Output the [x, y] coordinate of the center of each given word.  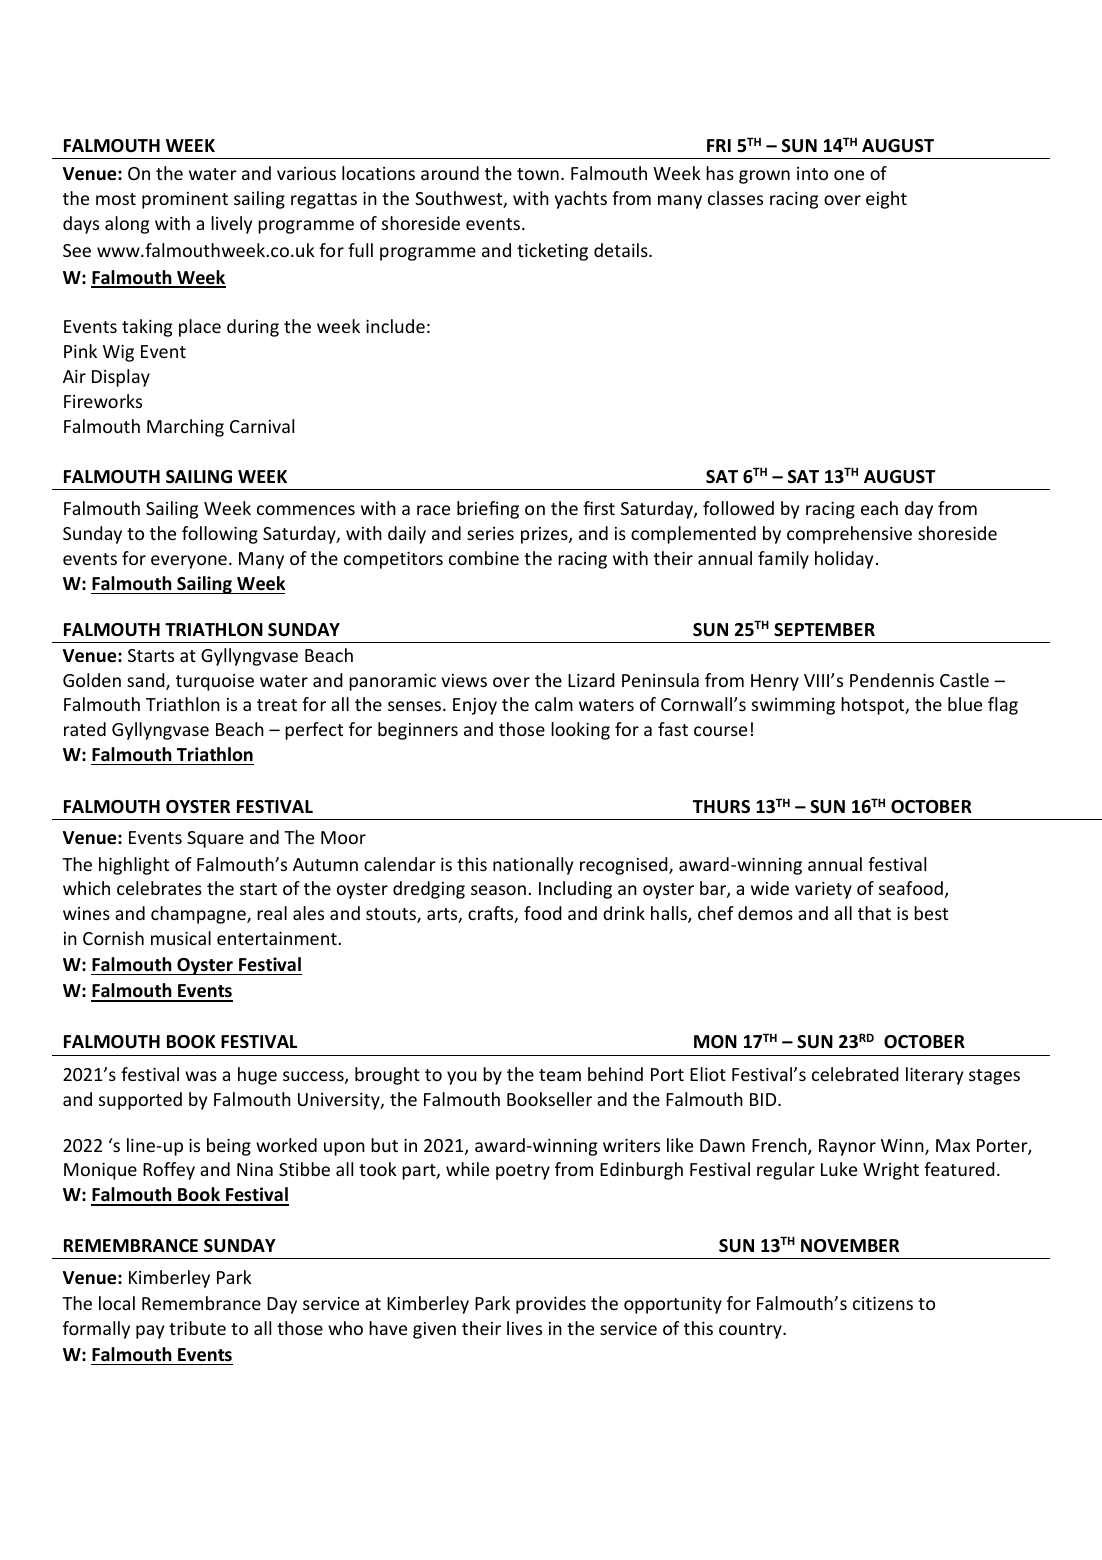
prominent [185, 200]
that [874, 913]
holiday [844, 560]
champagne [199, 915]
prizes [545, 535]
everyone [189, 562]
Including [575, 890]
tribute [197, 1328]
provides [551, 1305]
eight [886, 200]
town [538, 174]
